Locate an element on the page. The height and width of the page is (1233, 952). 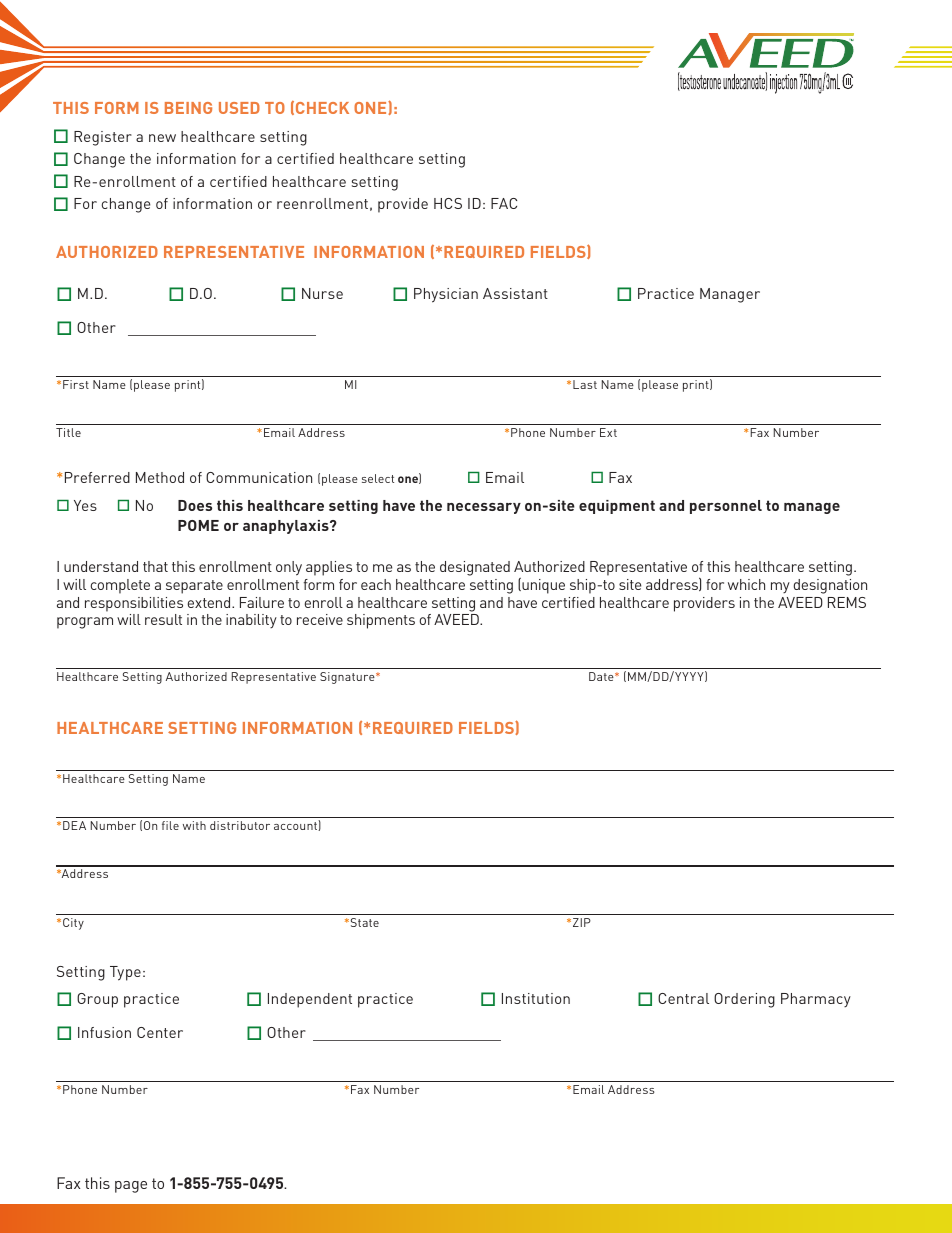
file is located at coordinates (170, 825).
